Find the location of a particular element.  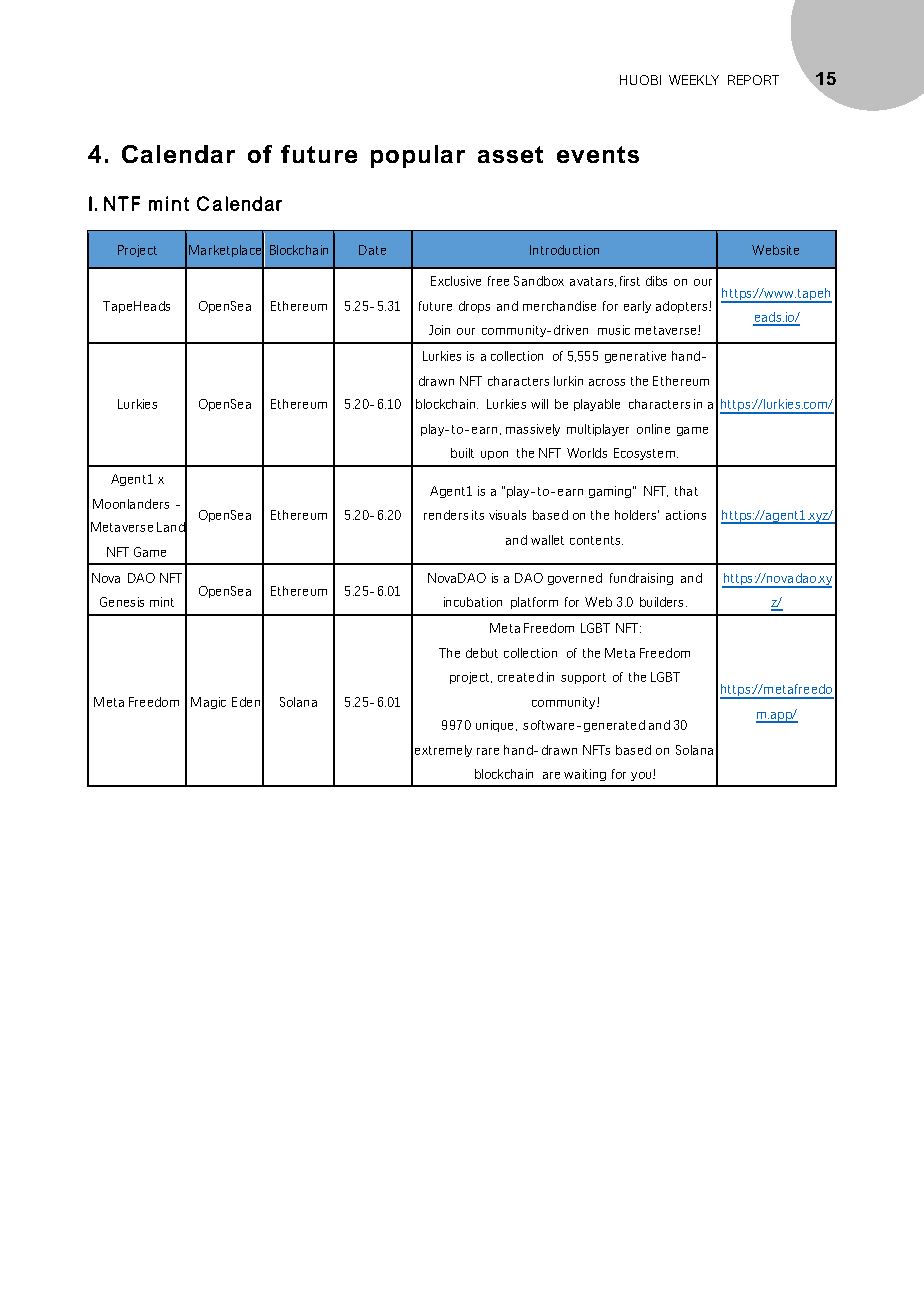

upon is located at coordinates (494, 455).
